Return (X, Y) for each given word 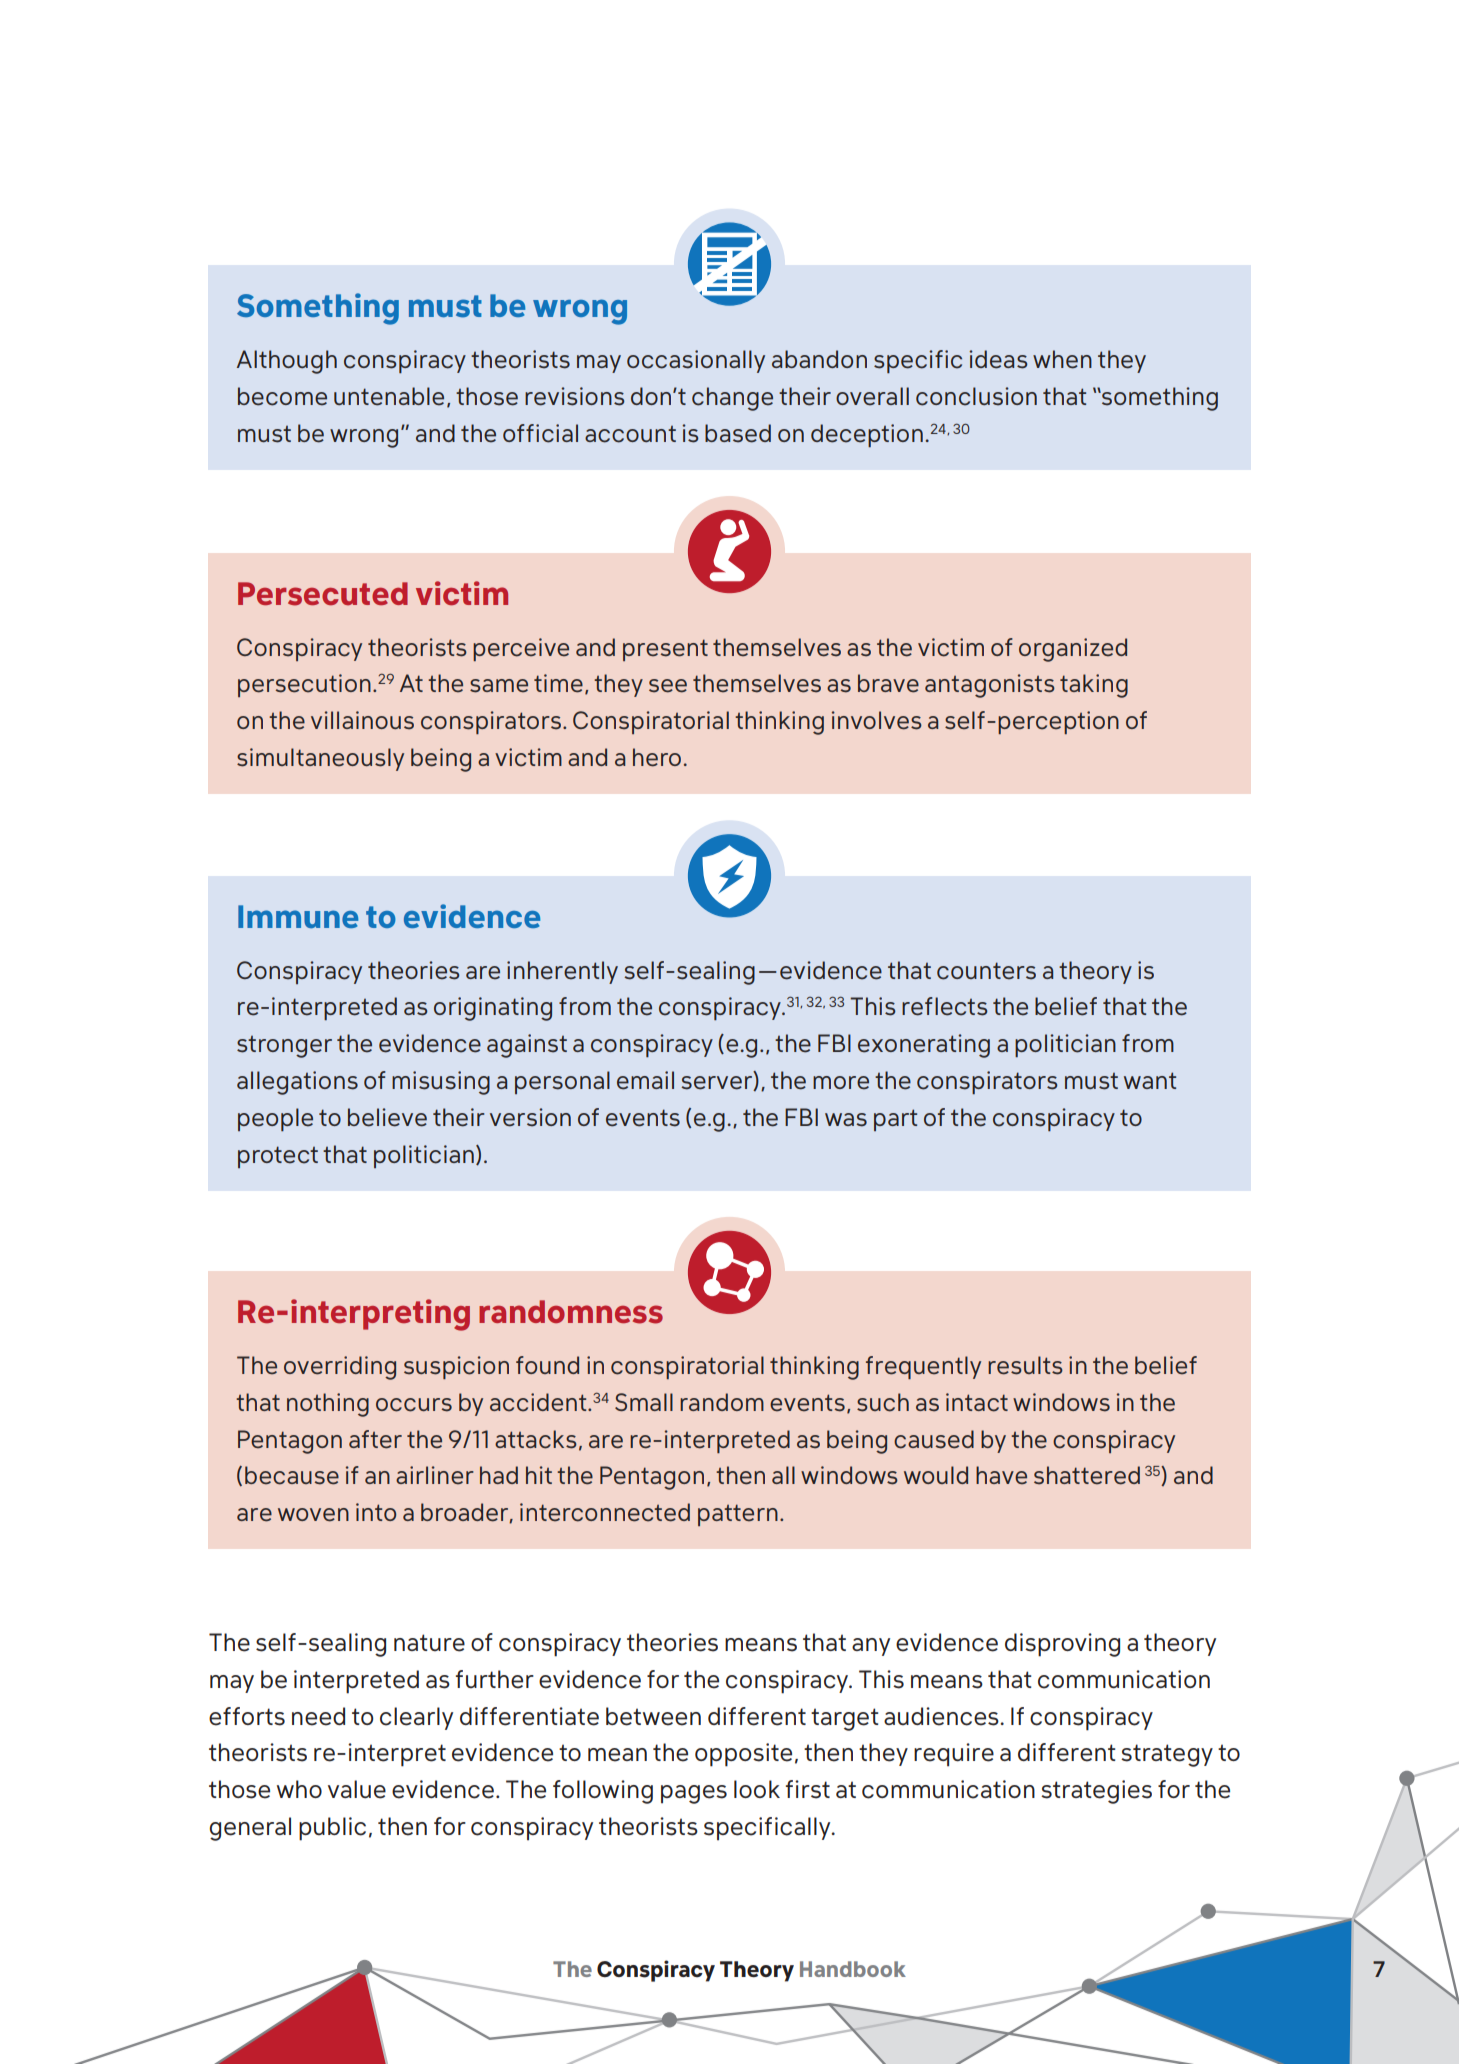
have (1001, 1475)
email (645, 1080)
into (376, 1512)
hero (657, 757)
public (332, 1829)
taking (1094, 686)
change (732, 399)
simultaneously (320, 759)
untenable (389, 396)
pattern (738, 1515)
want (1150, 1080)
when (1062, 359)
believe (387, 1117)
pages (694, 1794)
